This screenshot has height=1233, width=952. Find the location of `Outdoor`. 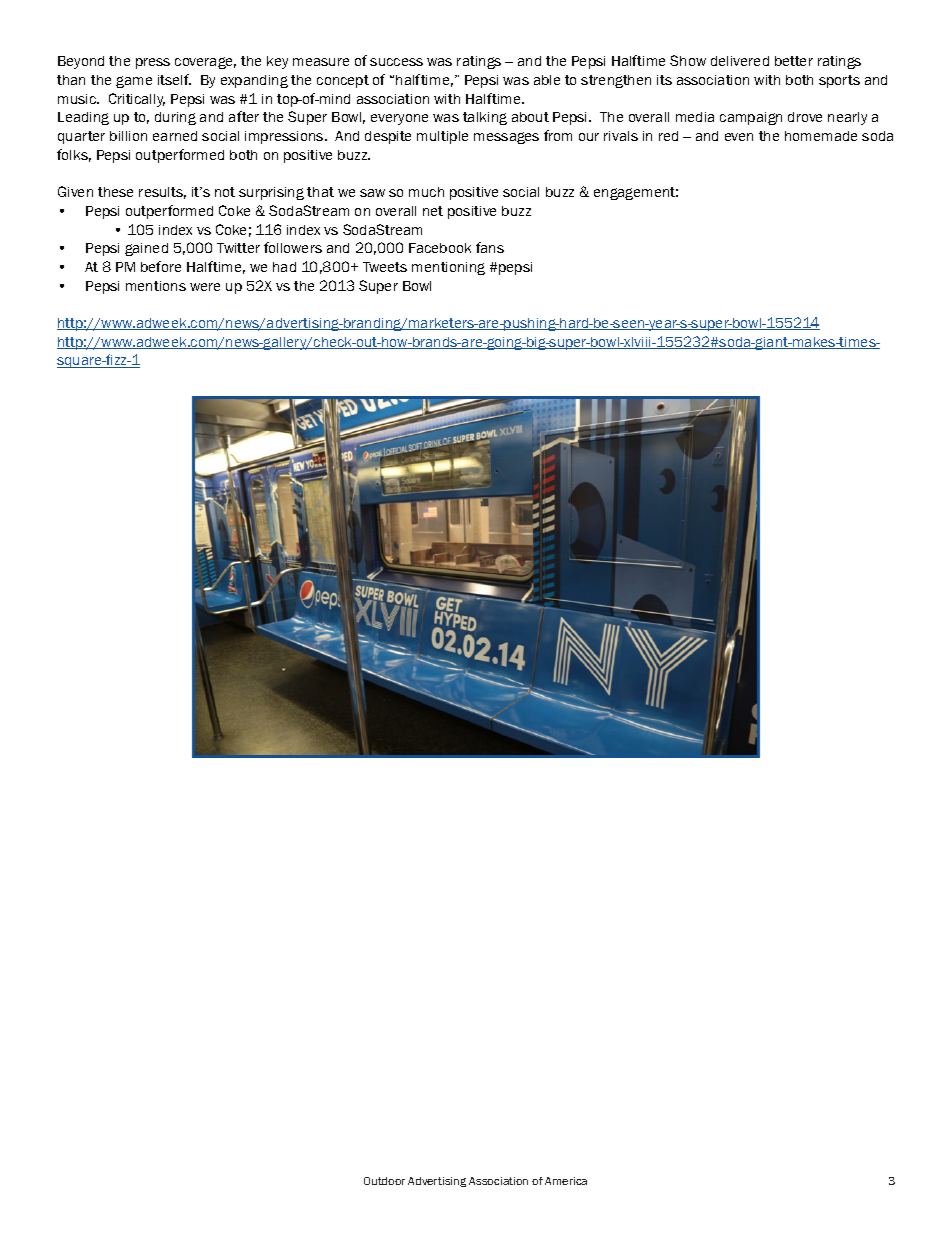

Outdoor is located at coordinates (384, 1181).
